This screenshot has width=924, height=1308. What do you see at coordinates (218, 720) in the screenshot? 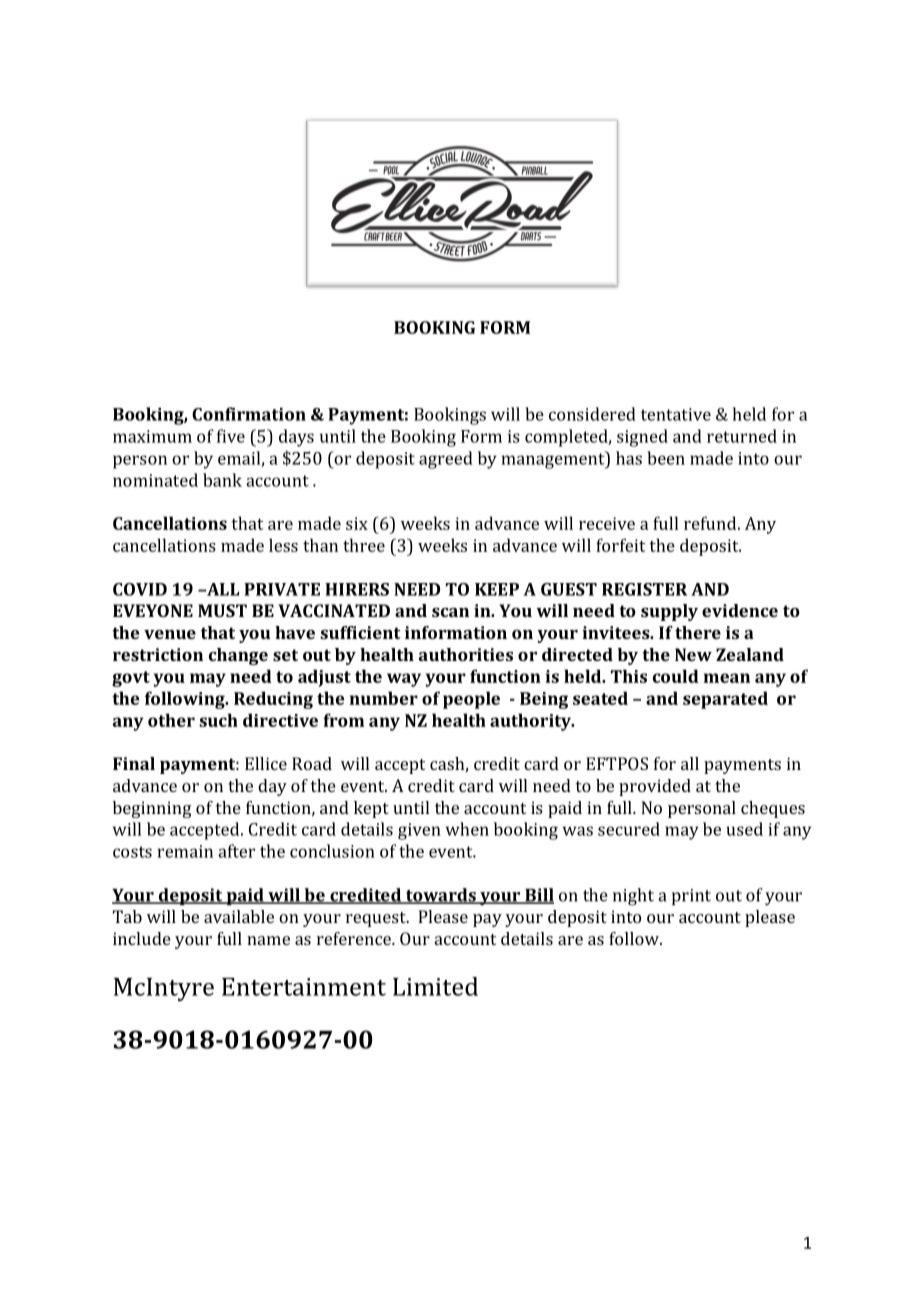
I see `such` at bounding box center [218, 720].
